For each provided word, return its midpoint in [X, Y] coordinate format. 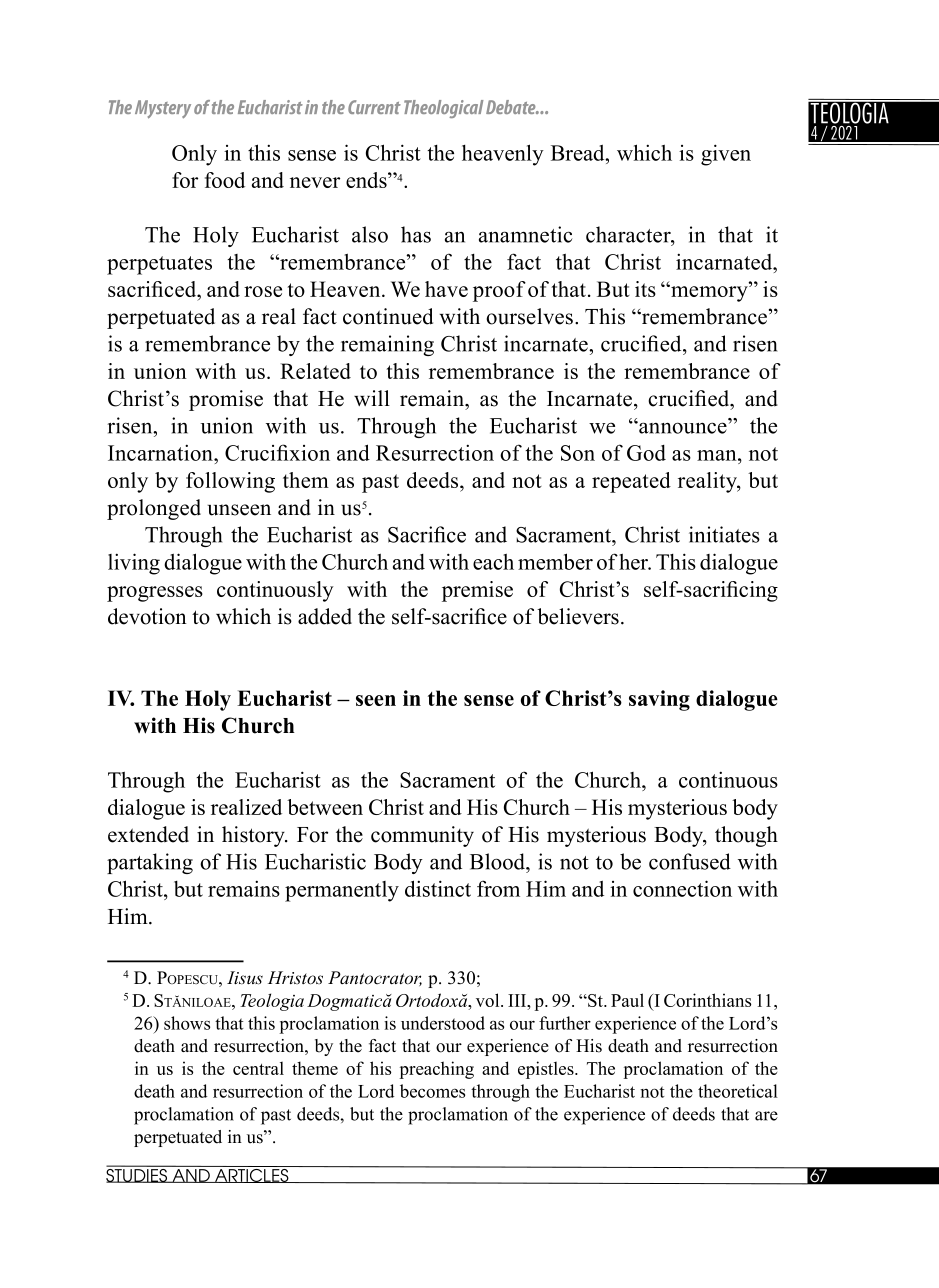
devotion [147, 616]
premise [477, 591]
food [225, 180]
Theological [443, 109]
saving [659, 700]
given [726, 155]
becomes [432, 1091]
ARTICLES [252, 1176]
